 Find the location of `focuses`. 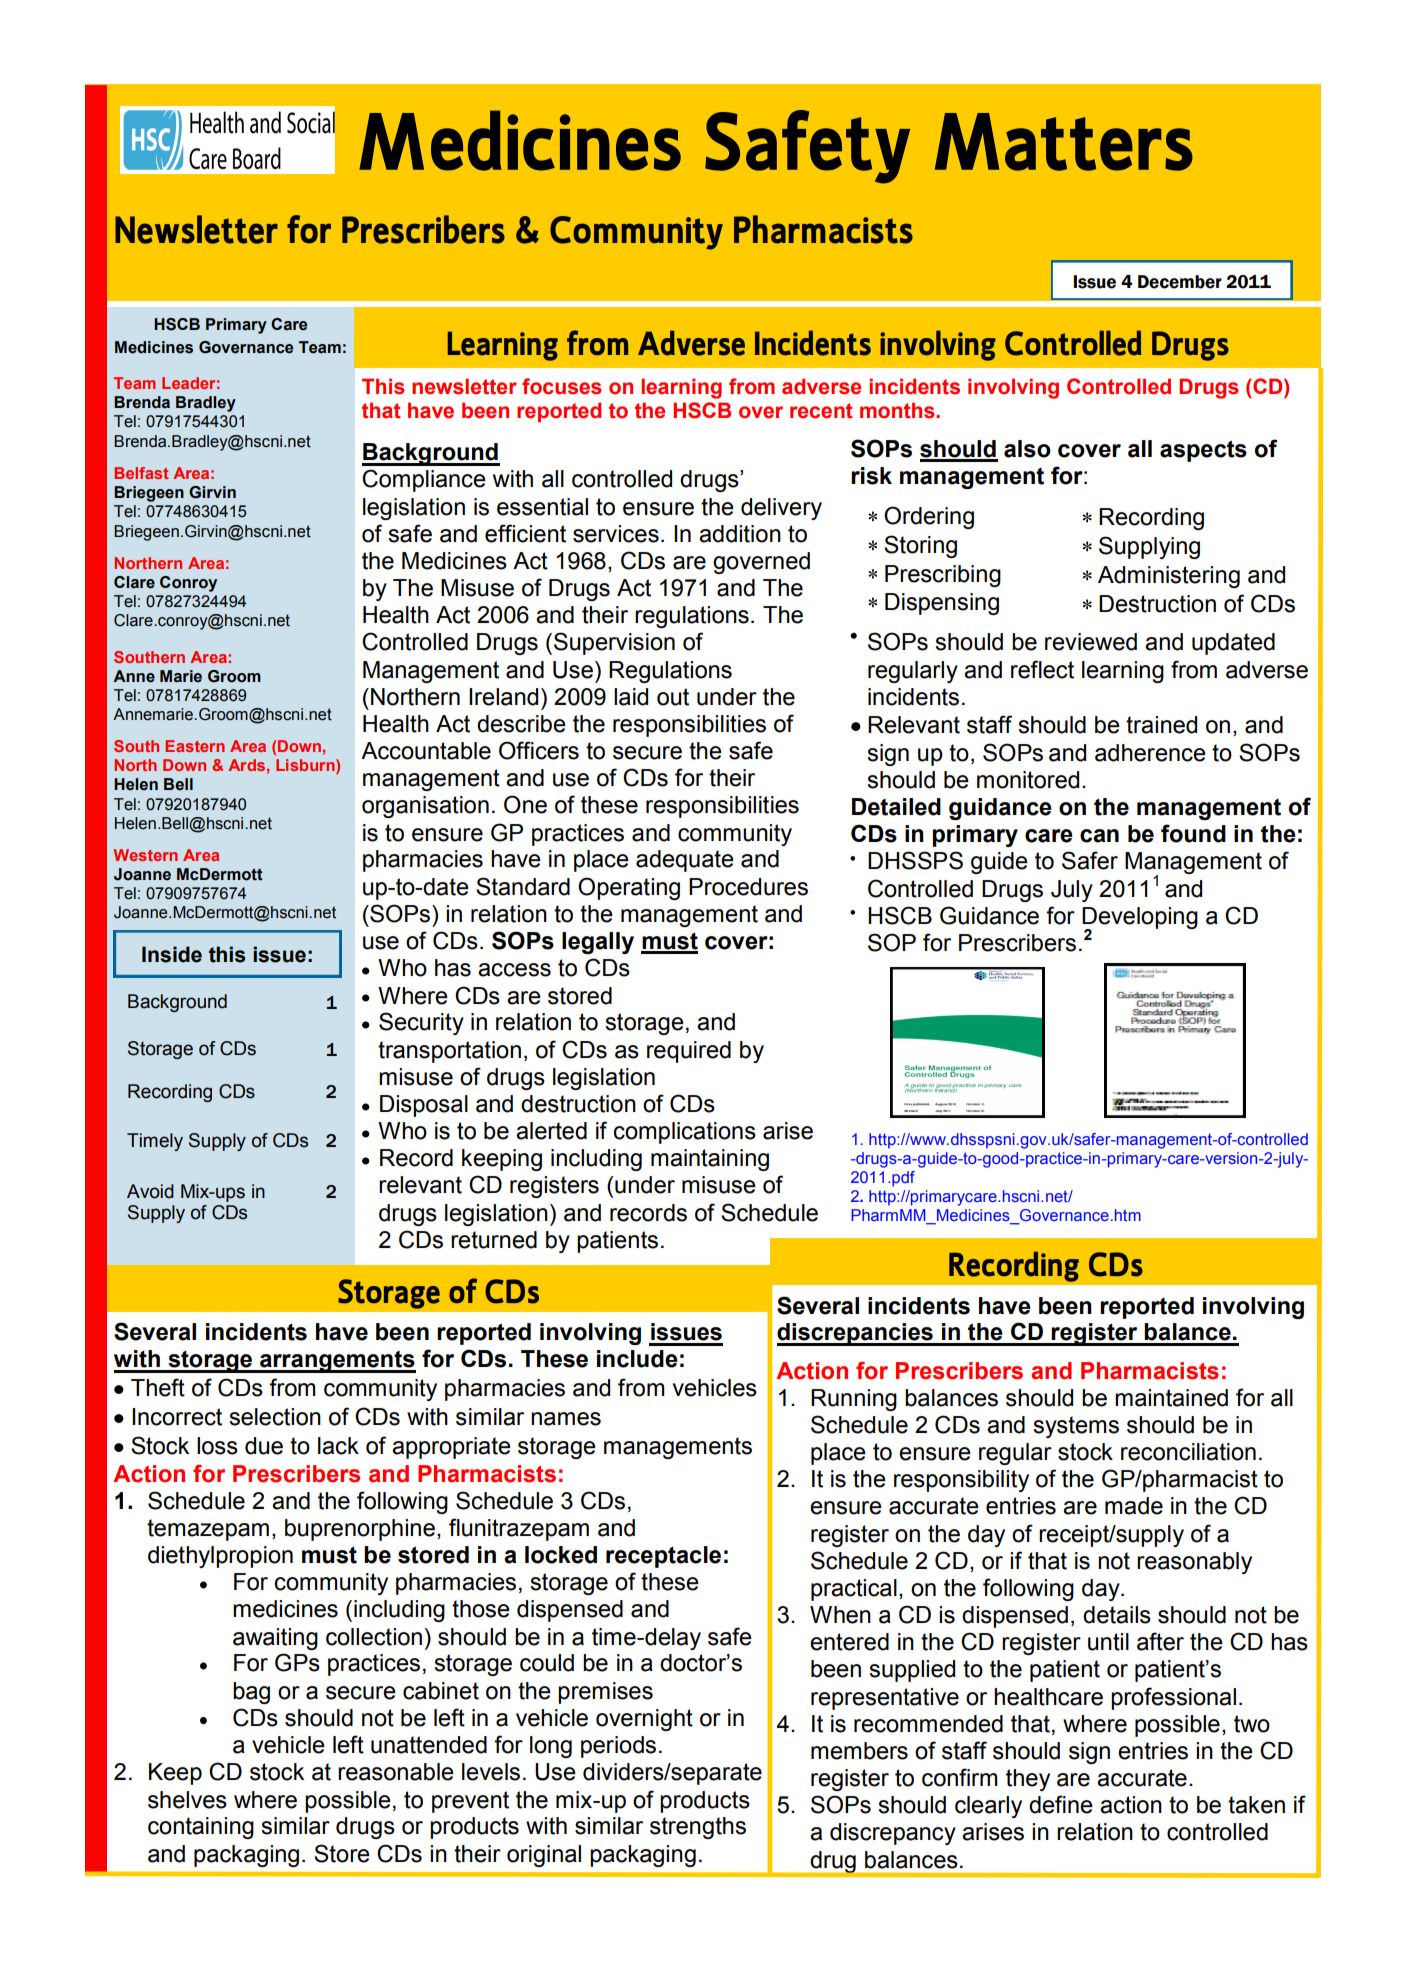

focuses is located at coordinates (562, 386).
